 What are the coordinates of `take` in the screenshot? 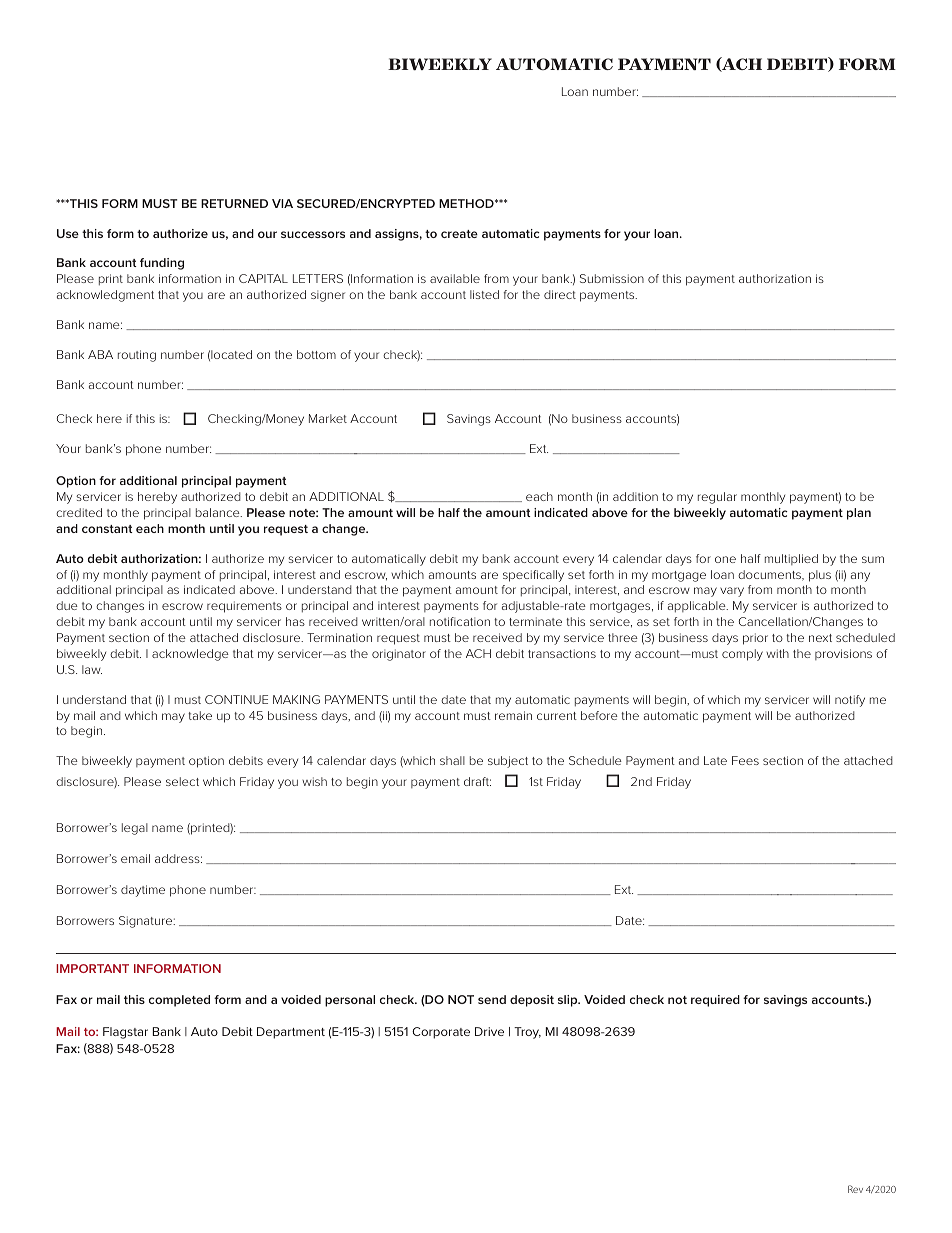 It's located at (200, 715).
